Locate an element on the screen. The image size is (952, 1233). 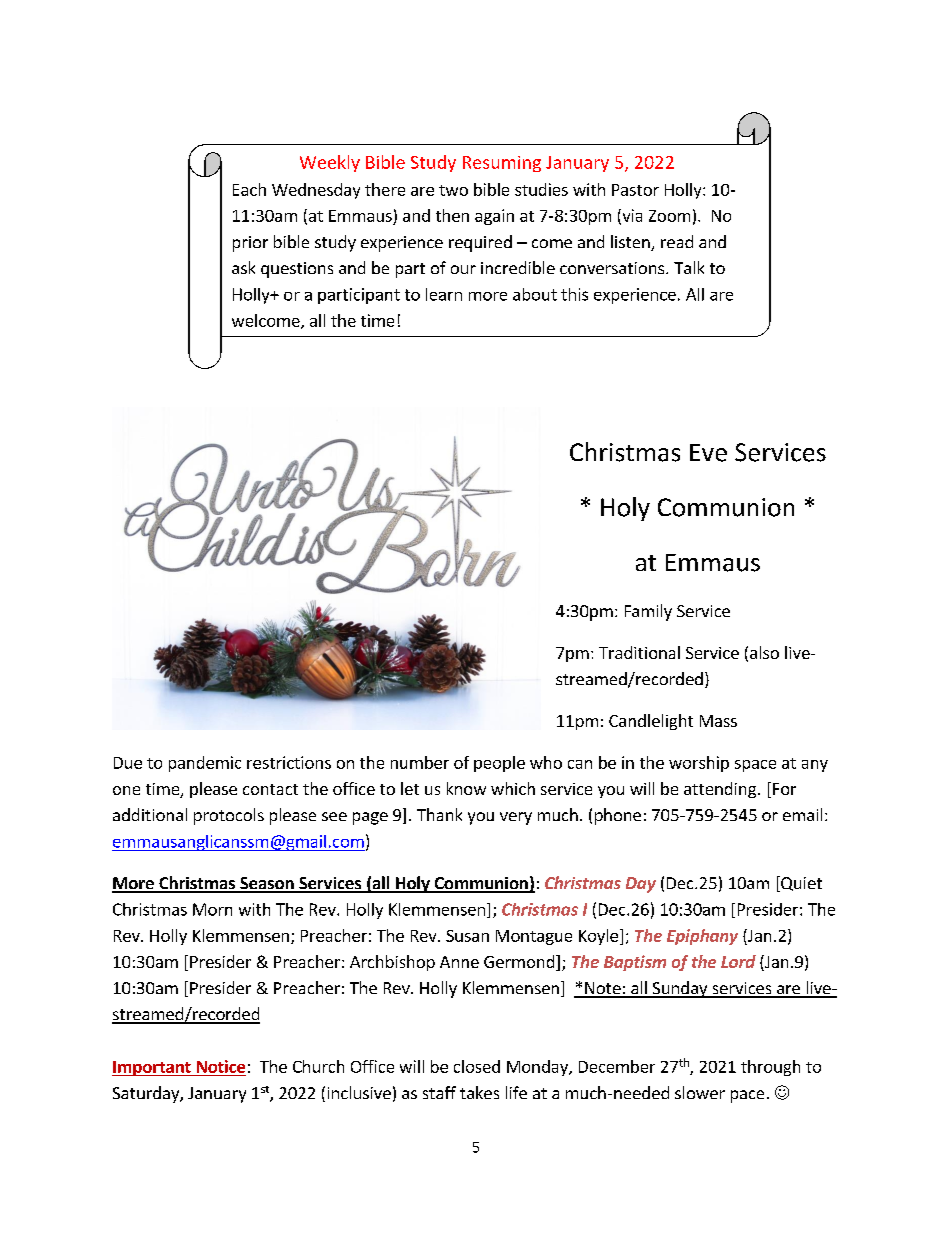
learn is located at coordinates (444, 294).
